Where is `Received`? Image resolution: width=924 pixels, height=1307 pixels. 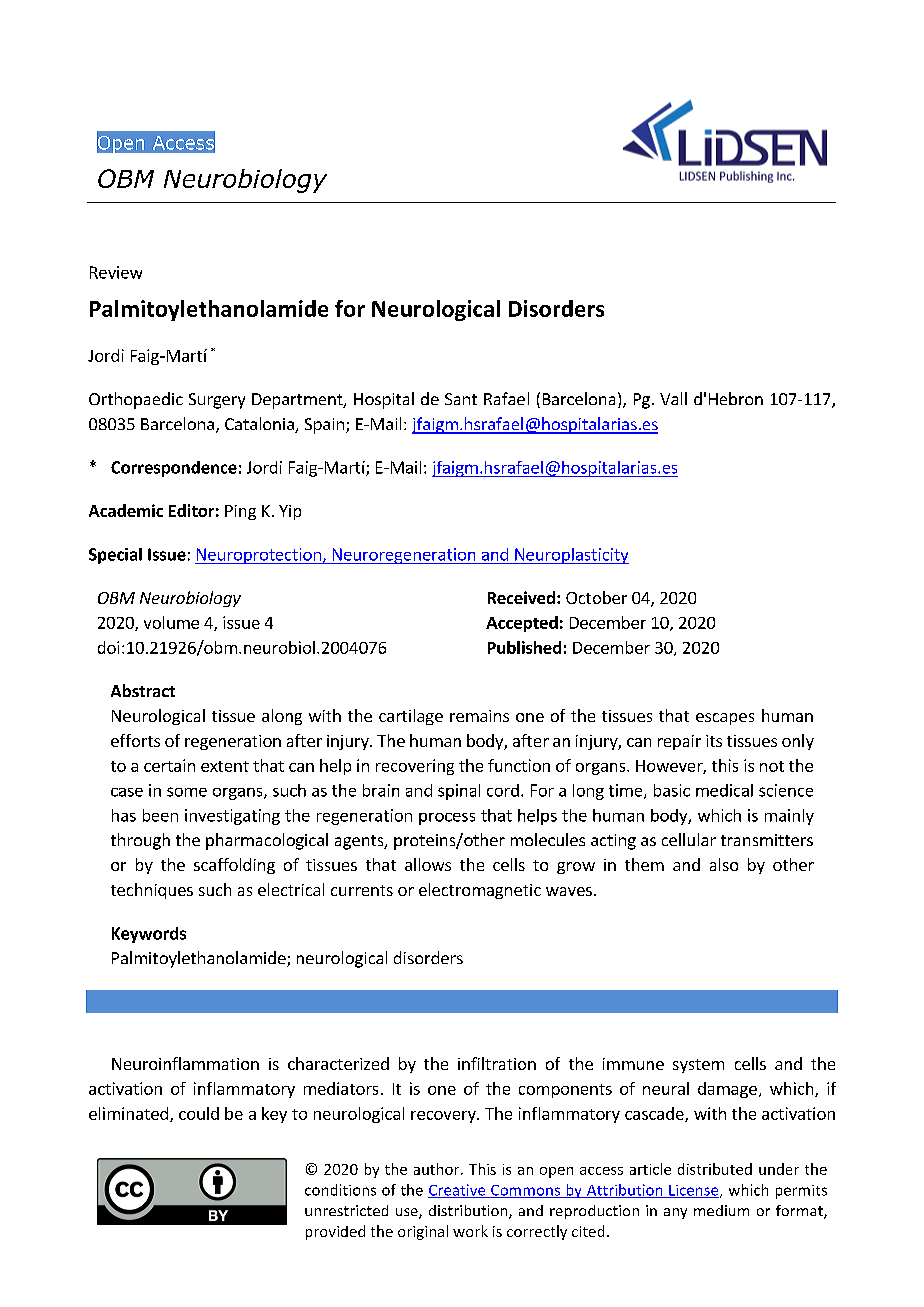 Received is located at coordinates (521, 597).
